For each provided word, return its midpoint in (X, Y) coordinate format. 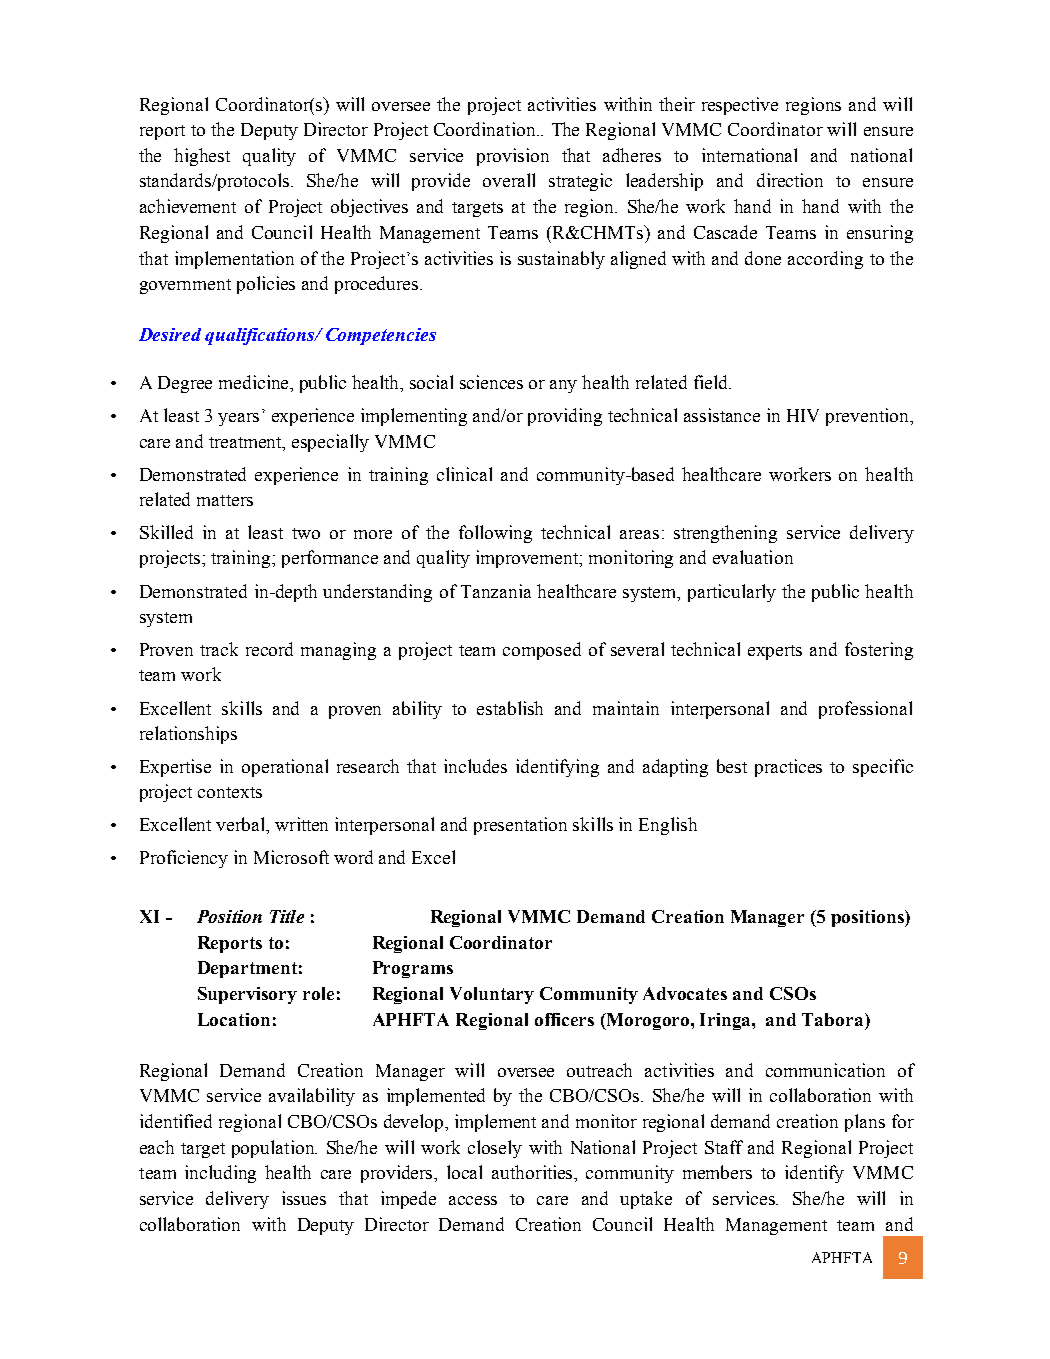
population (274, 1149)
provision (513, 157)
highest (202, 157)
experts (775, 652)
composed (542, 651)
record (269, 649)
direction (790, 180)
